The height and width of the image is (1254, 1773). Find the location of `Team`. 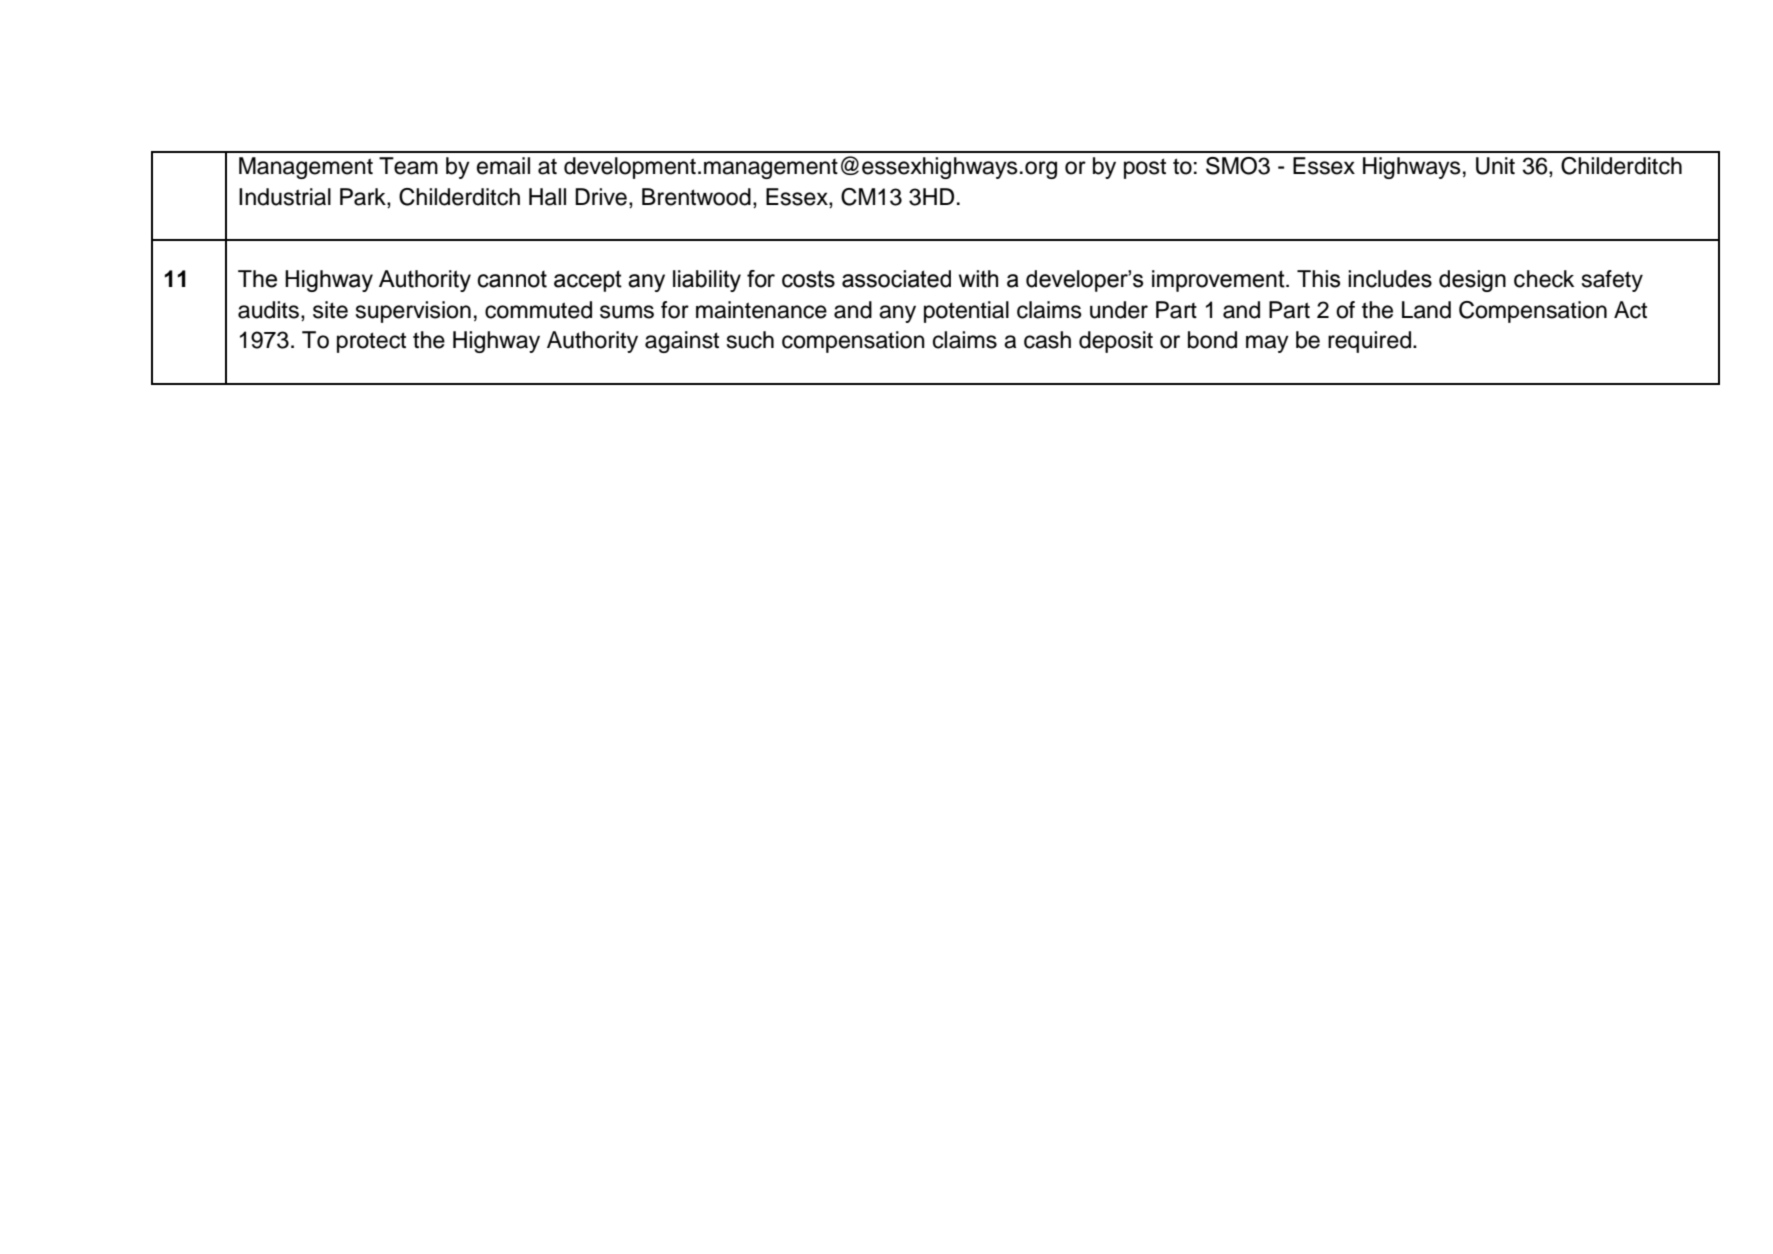

Team is located at coordinates (408, 166).
